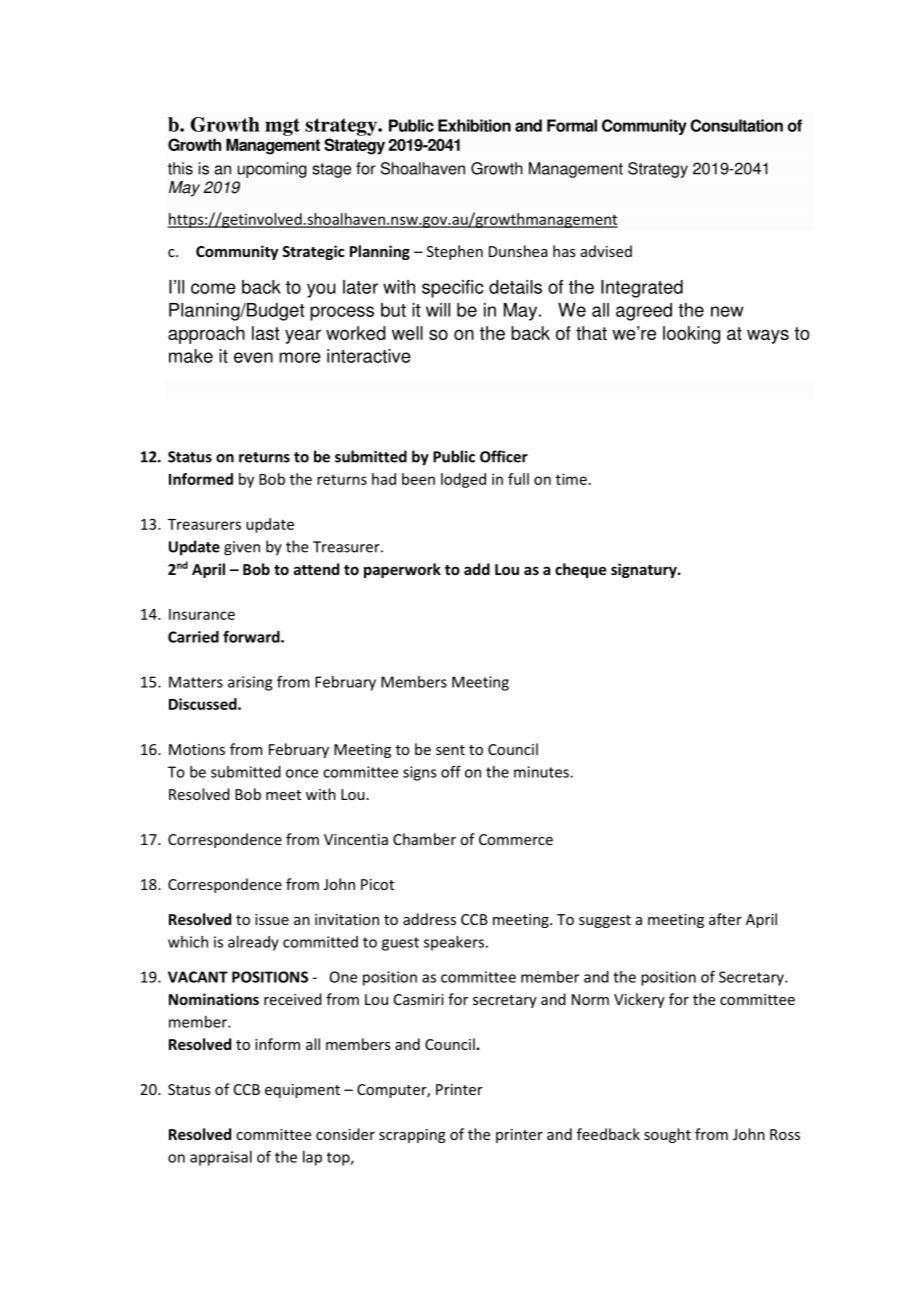 Image resolution: width=924 pixels, height=1308 pixels. What do you see at coordinates (221, 1158) in the screenshot?
I see `appraisal` at bounding box center [221, 1158].
